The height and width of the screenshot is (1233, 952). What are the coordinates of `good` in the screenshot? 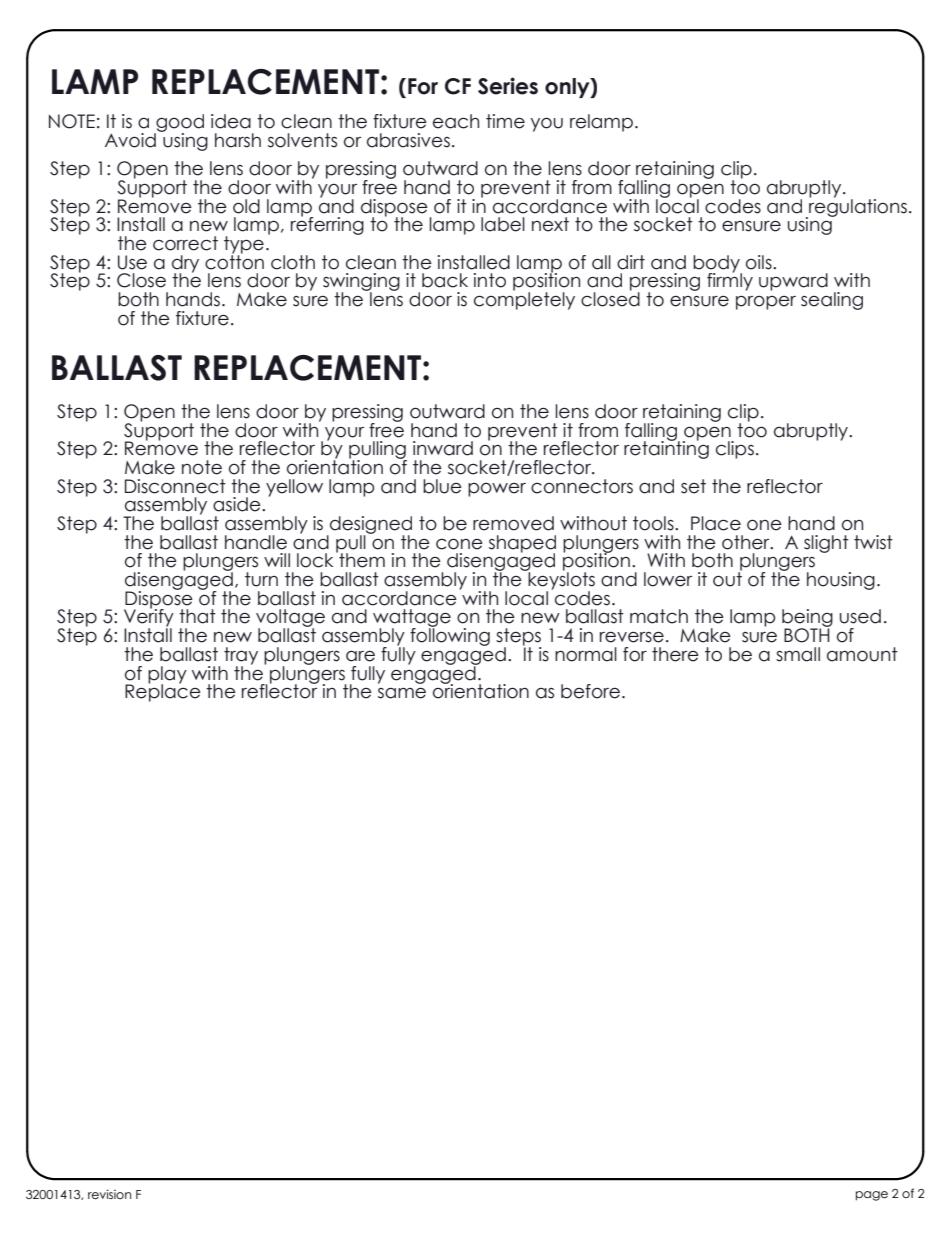 It's located at (179, 124).
